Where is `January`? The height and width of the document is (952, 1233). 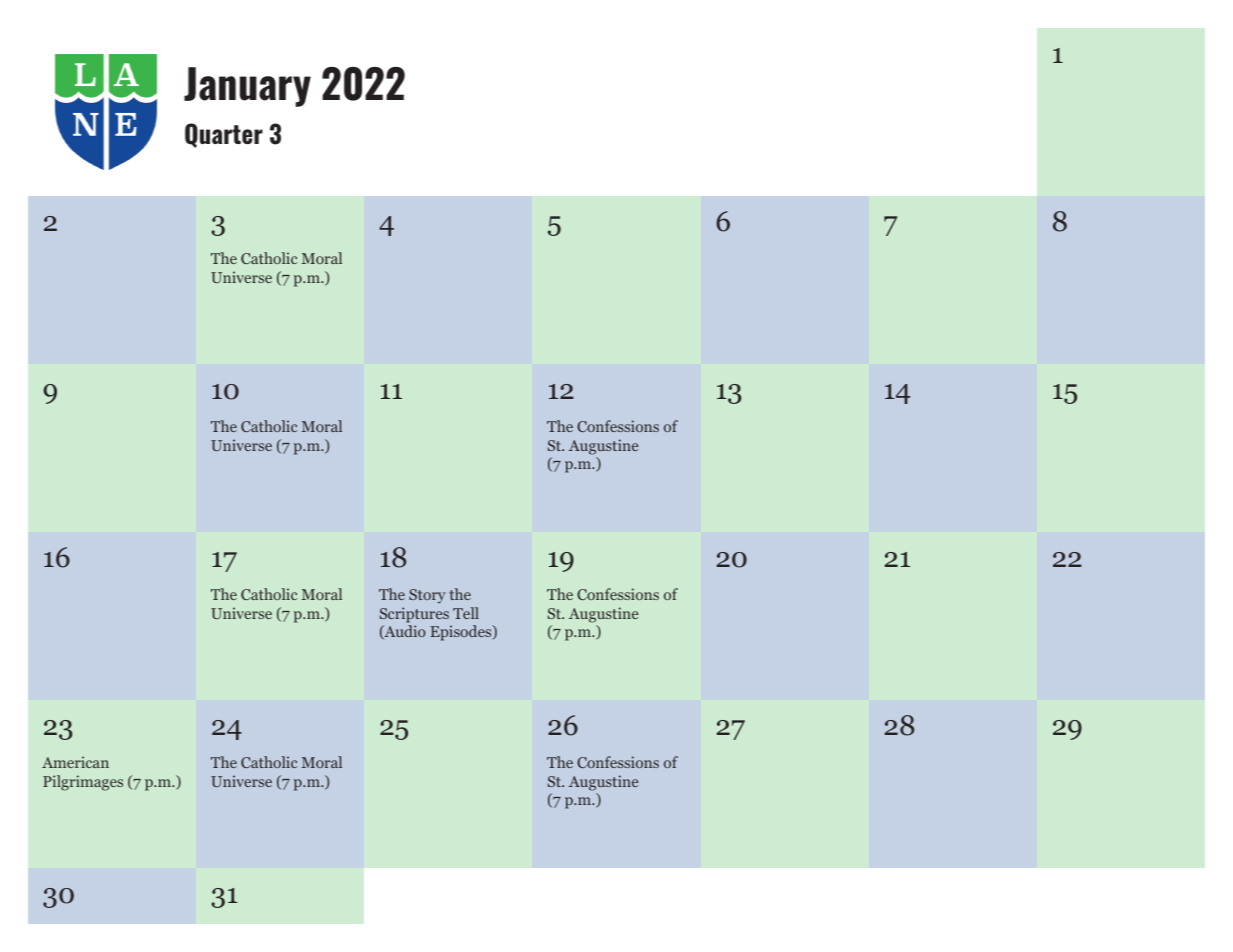
January is located at coordinates (247, 87).
